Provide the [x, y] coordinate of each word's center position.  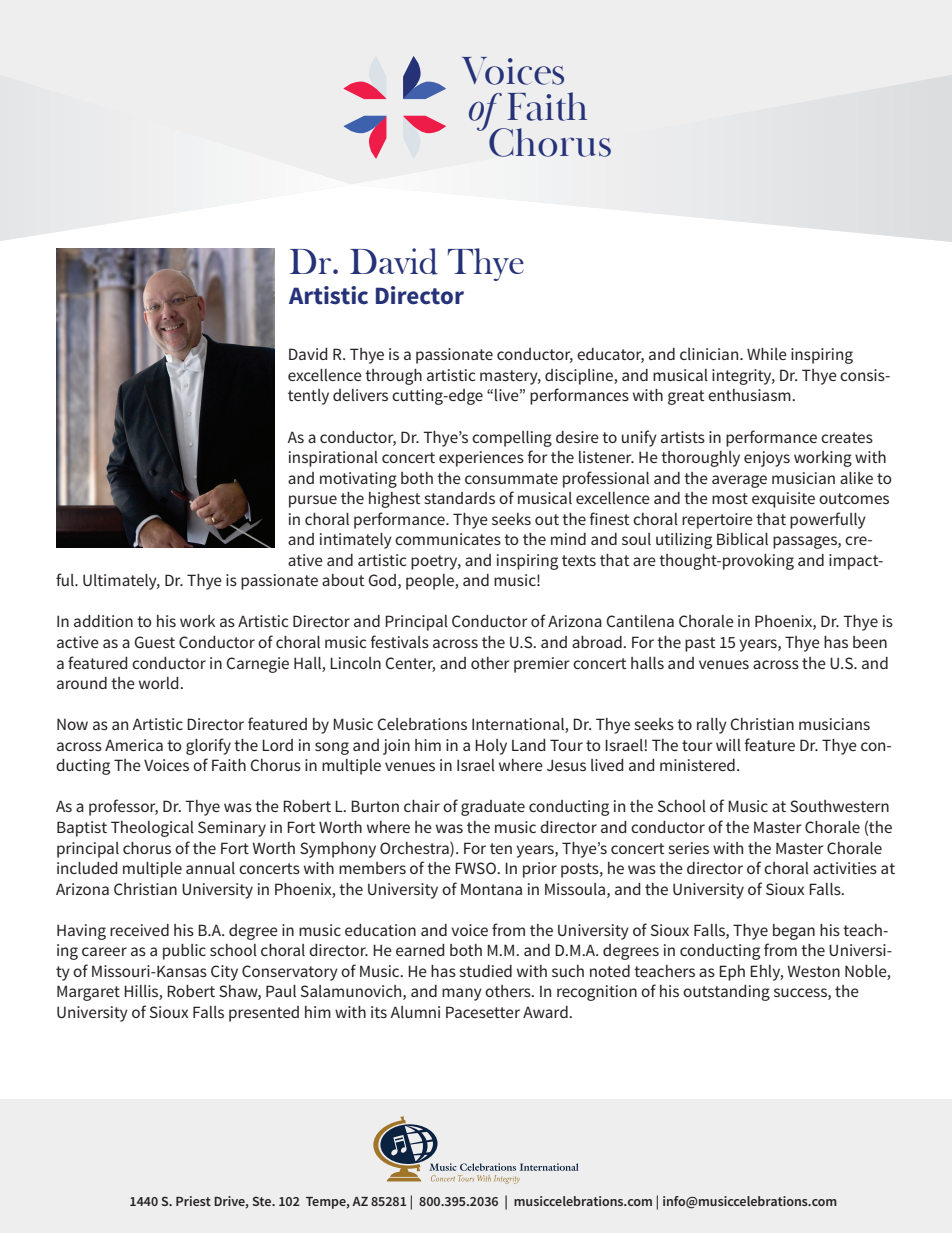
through [393, 377]
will [728, 745]
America [134, 745]
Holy [491, 747]
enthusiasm [750, 395]
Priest [193, 1201]
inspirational [333, 459]
